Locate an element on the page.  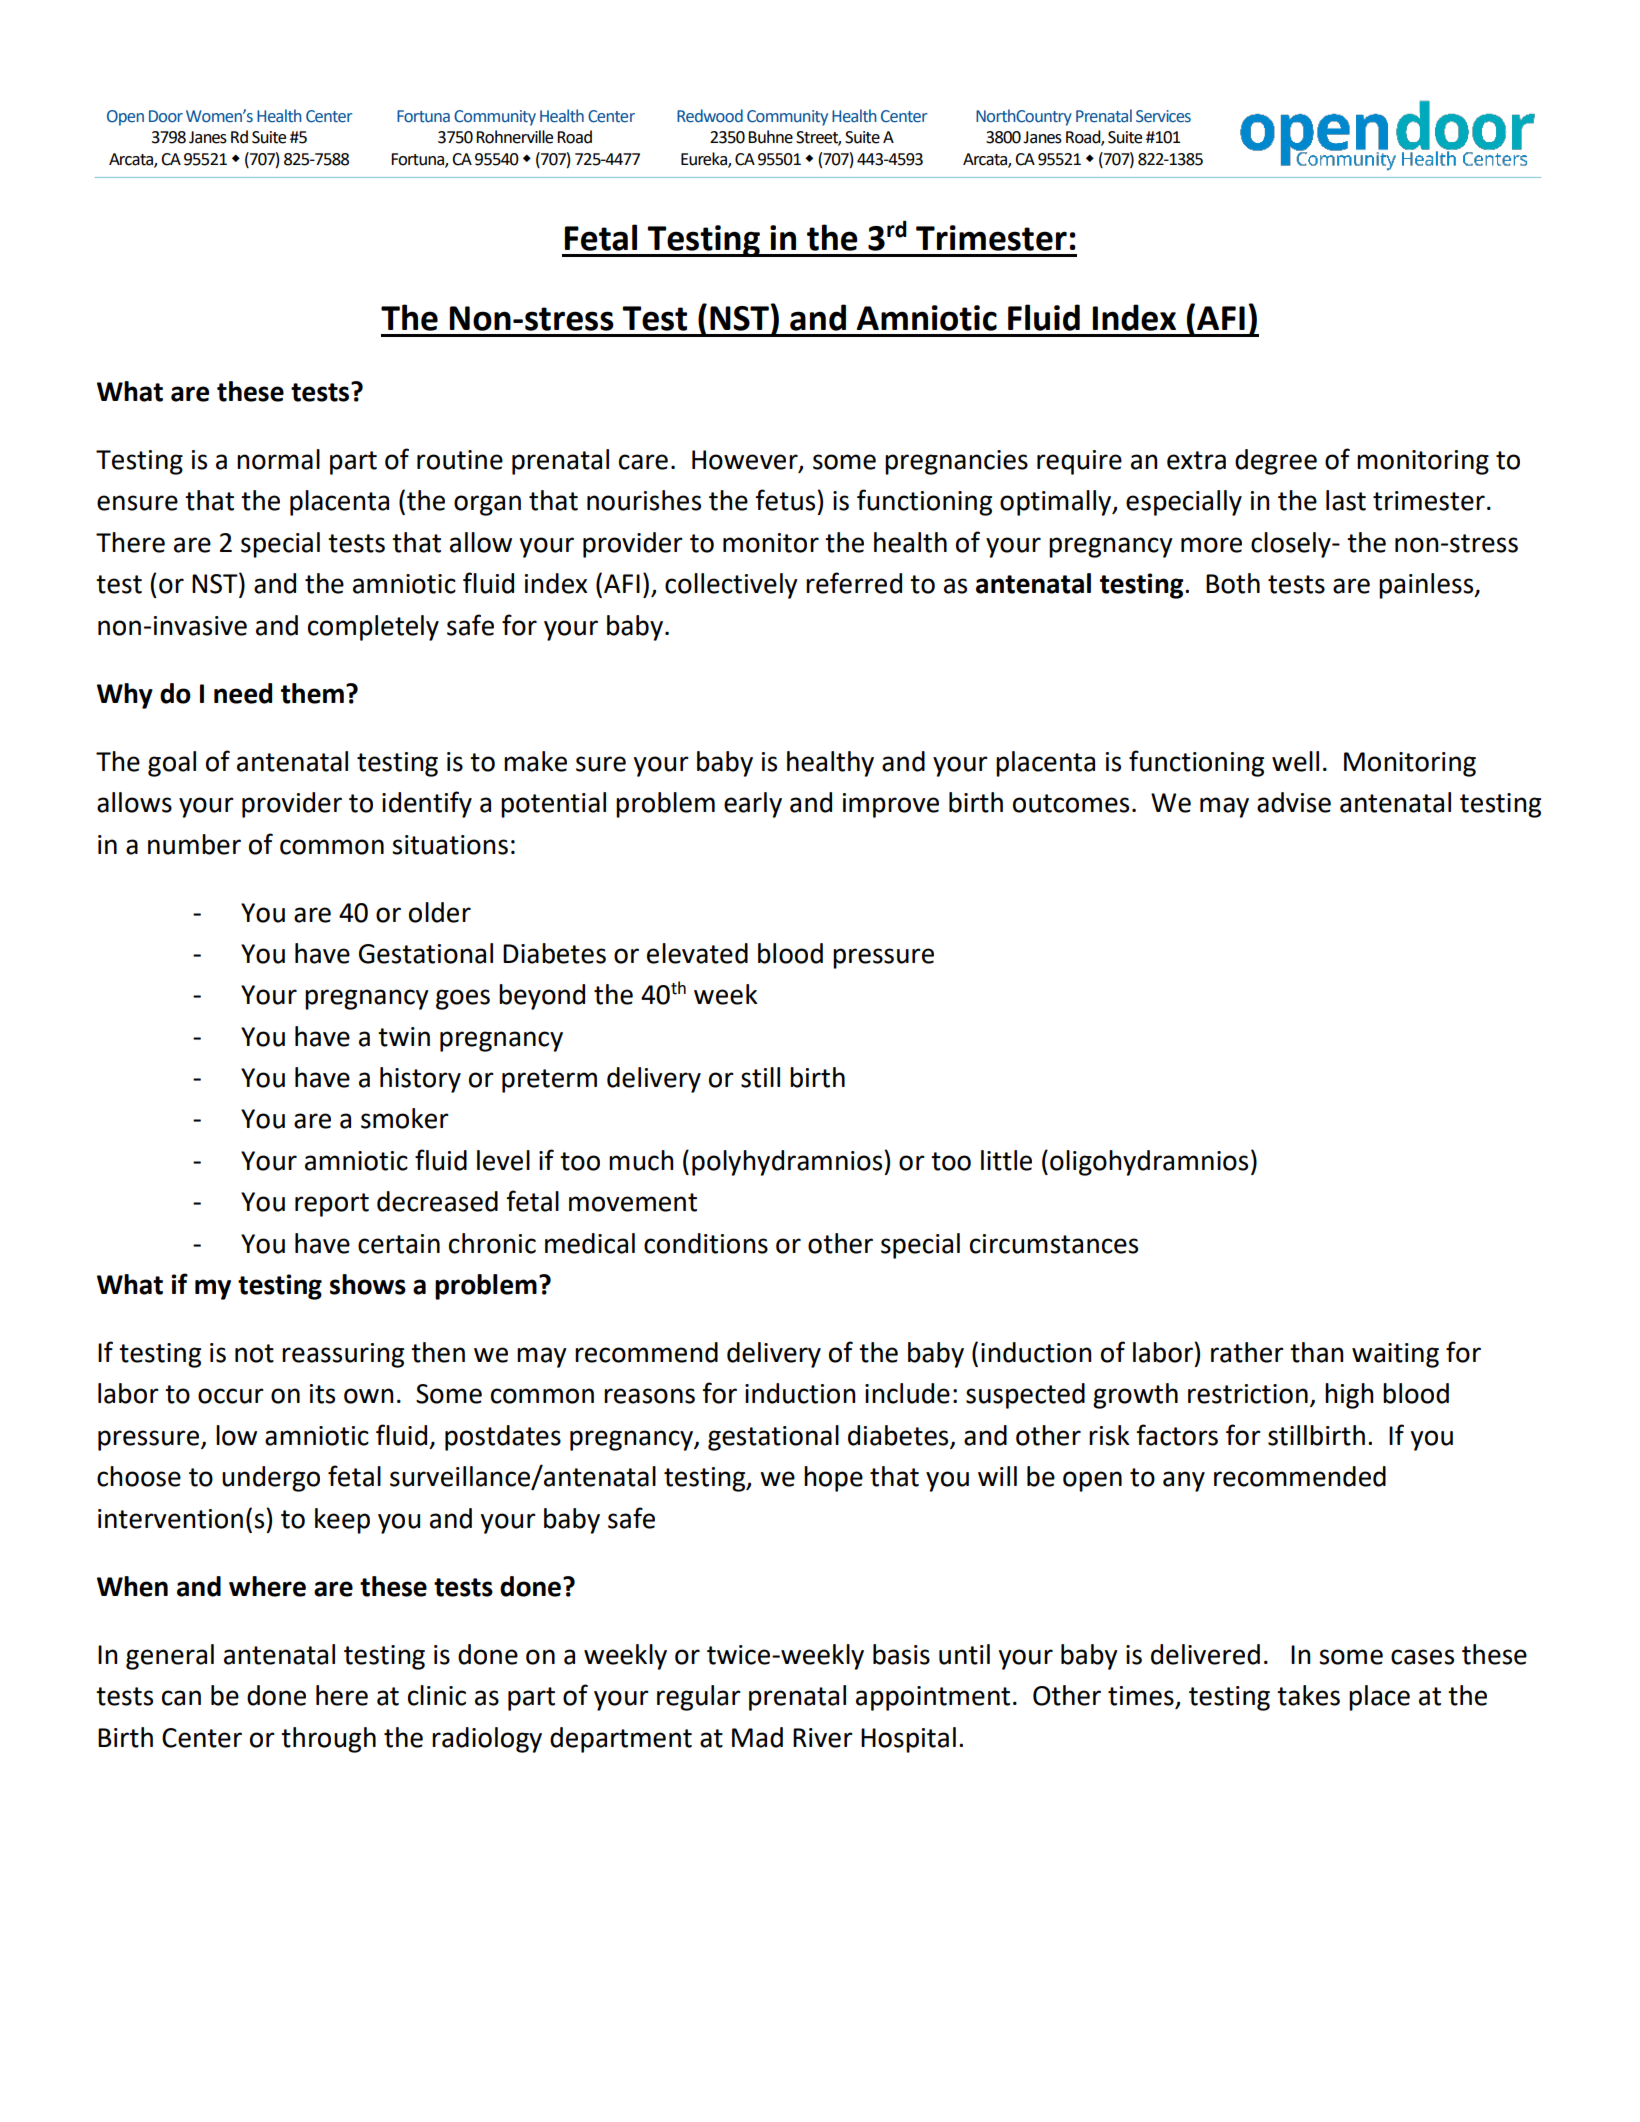
Services is located at coordinates (1163, 116).
